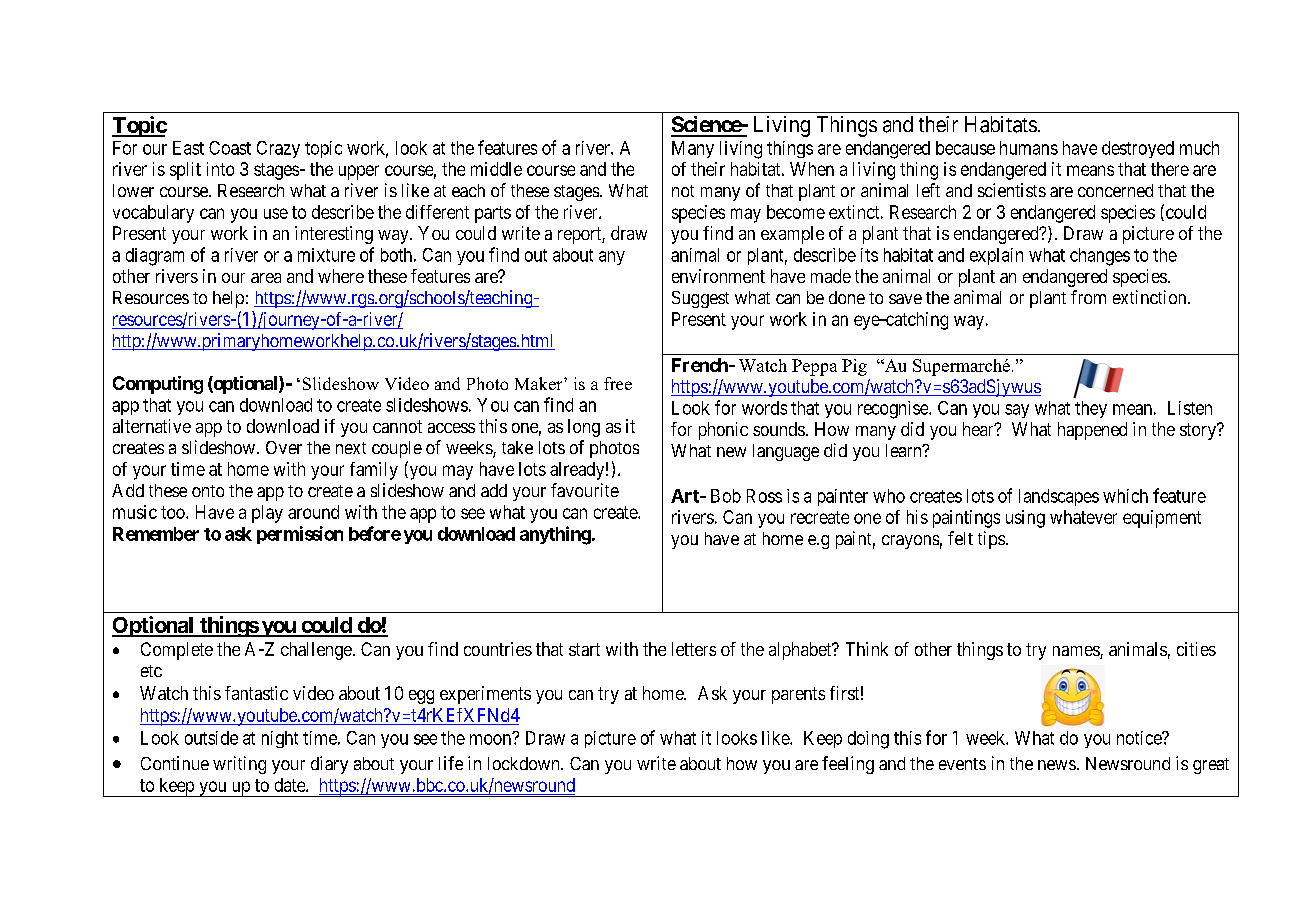  What do you see at coordinates (585, 490) in the document?
I see `favourite` at bounding box center [585, 490].
